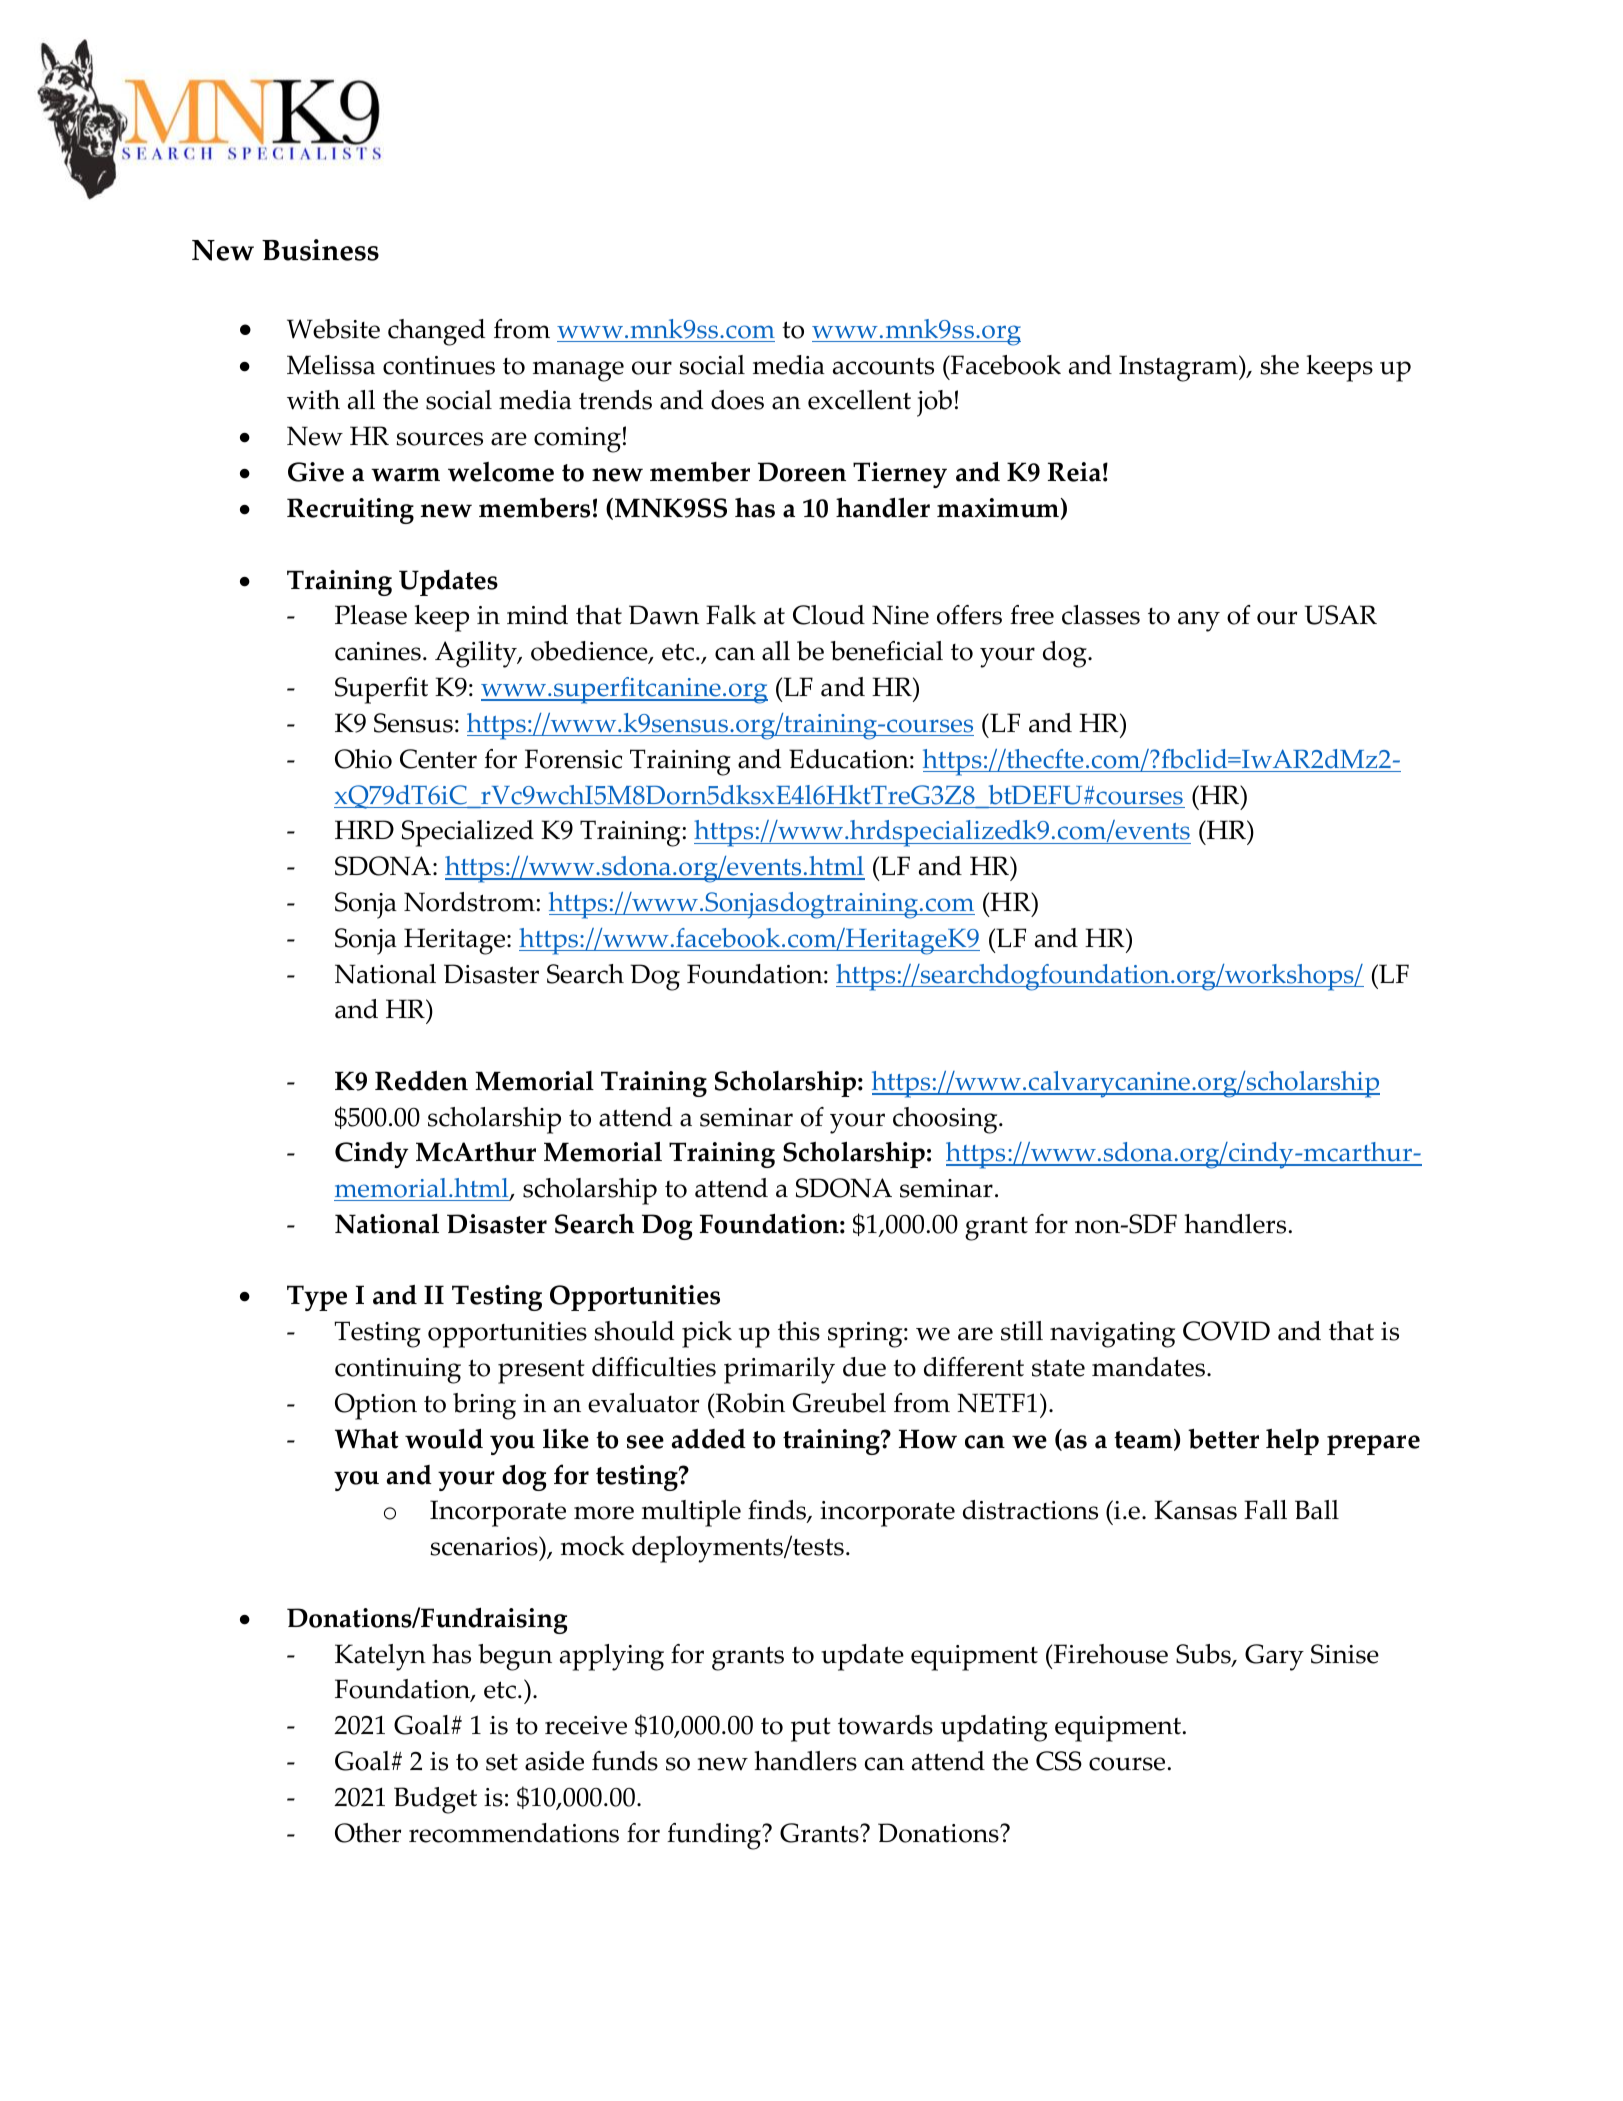 This page has width=1623, height=2101. Describe the element at coordinates (946, 1120) in the page. I see `choosing` at that location.
